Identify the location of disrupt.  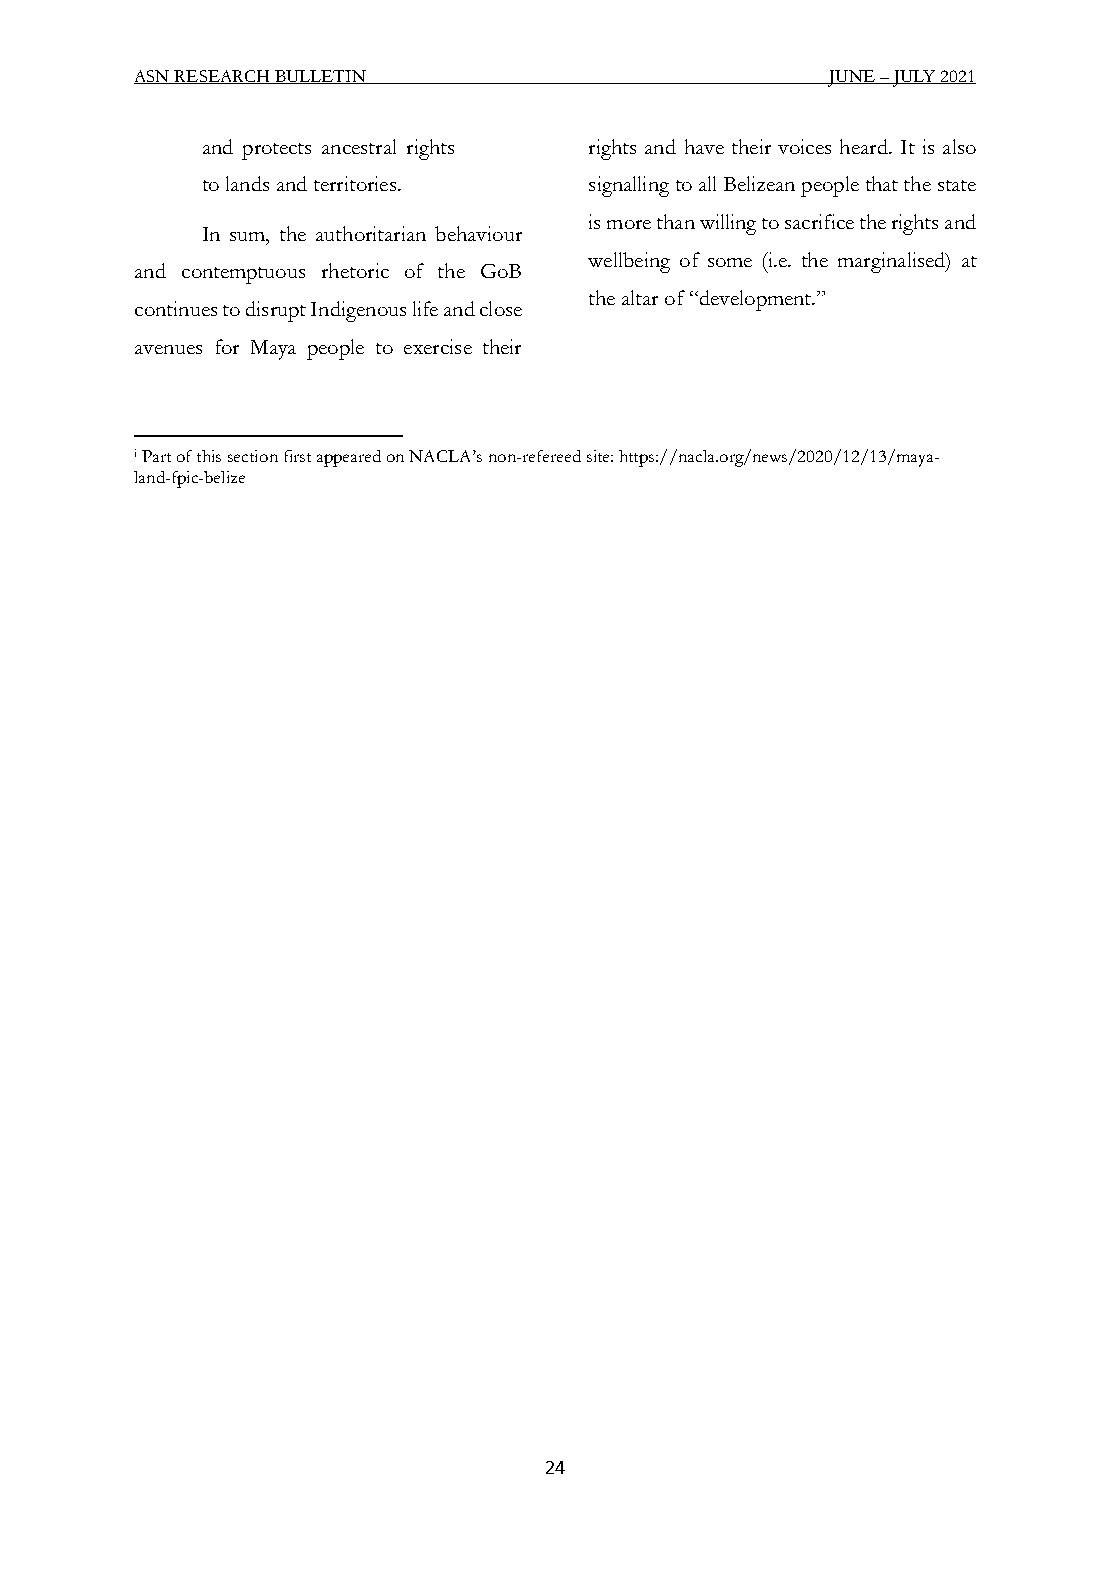
(276, 311).
